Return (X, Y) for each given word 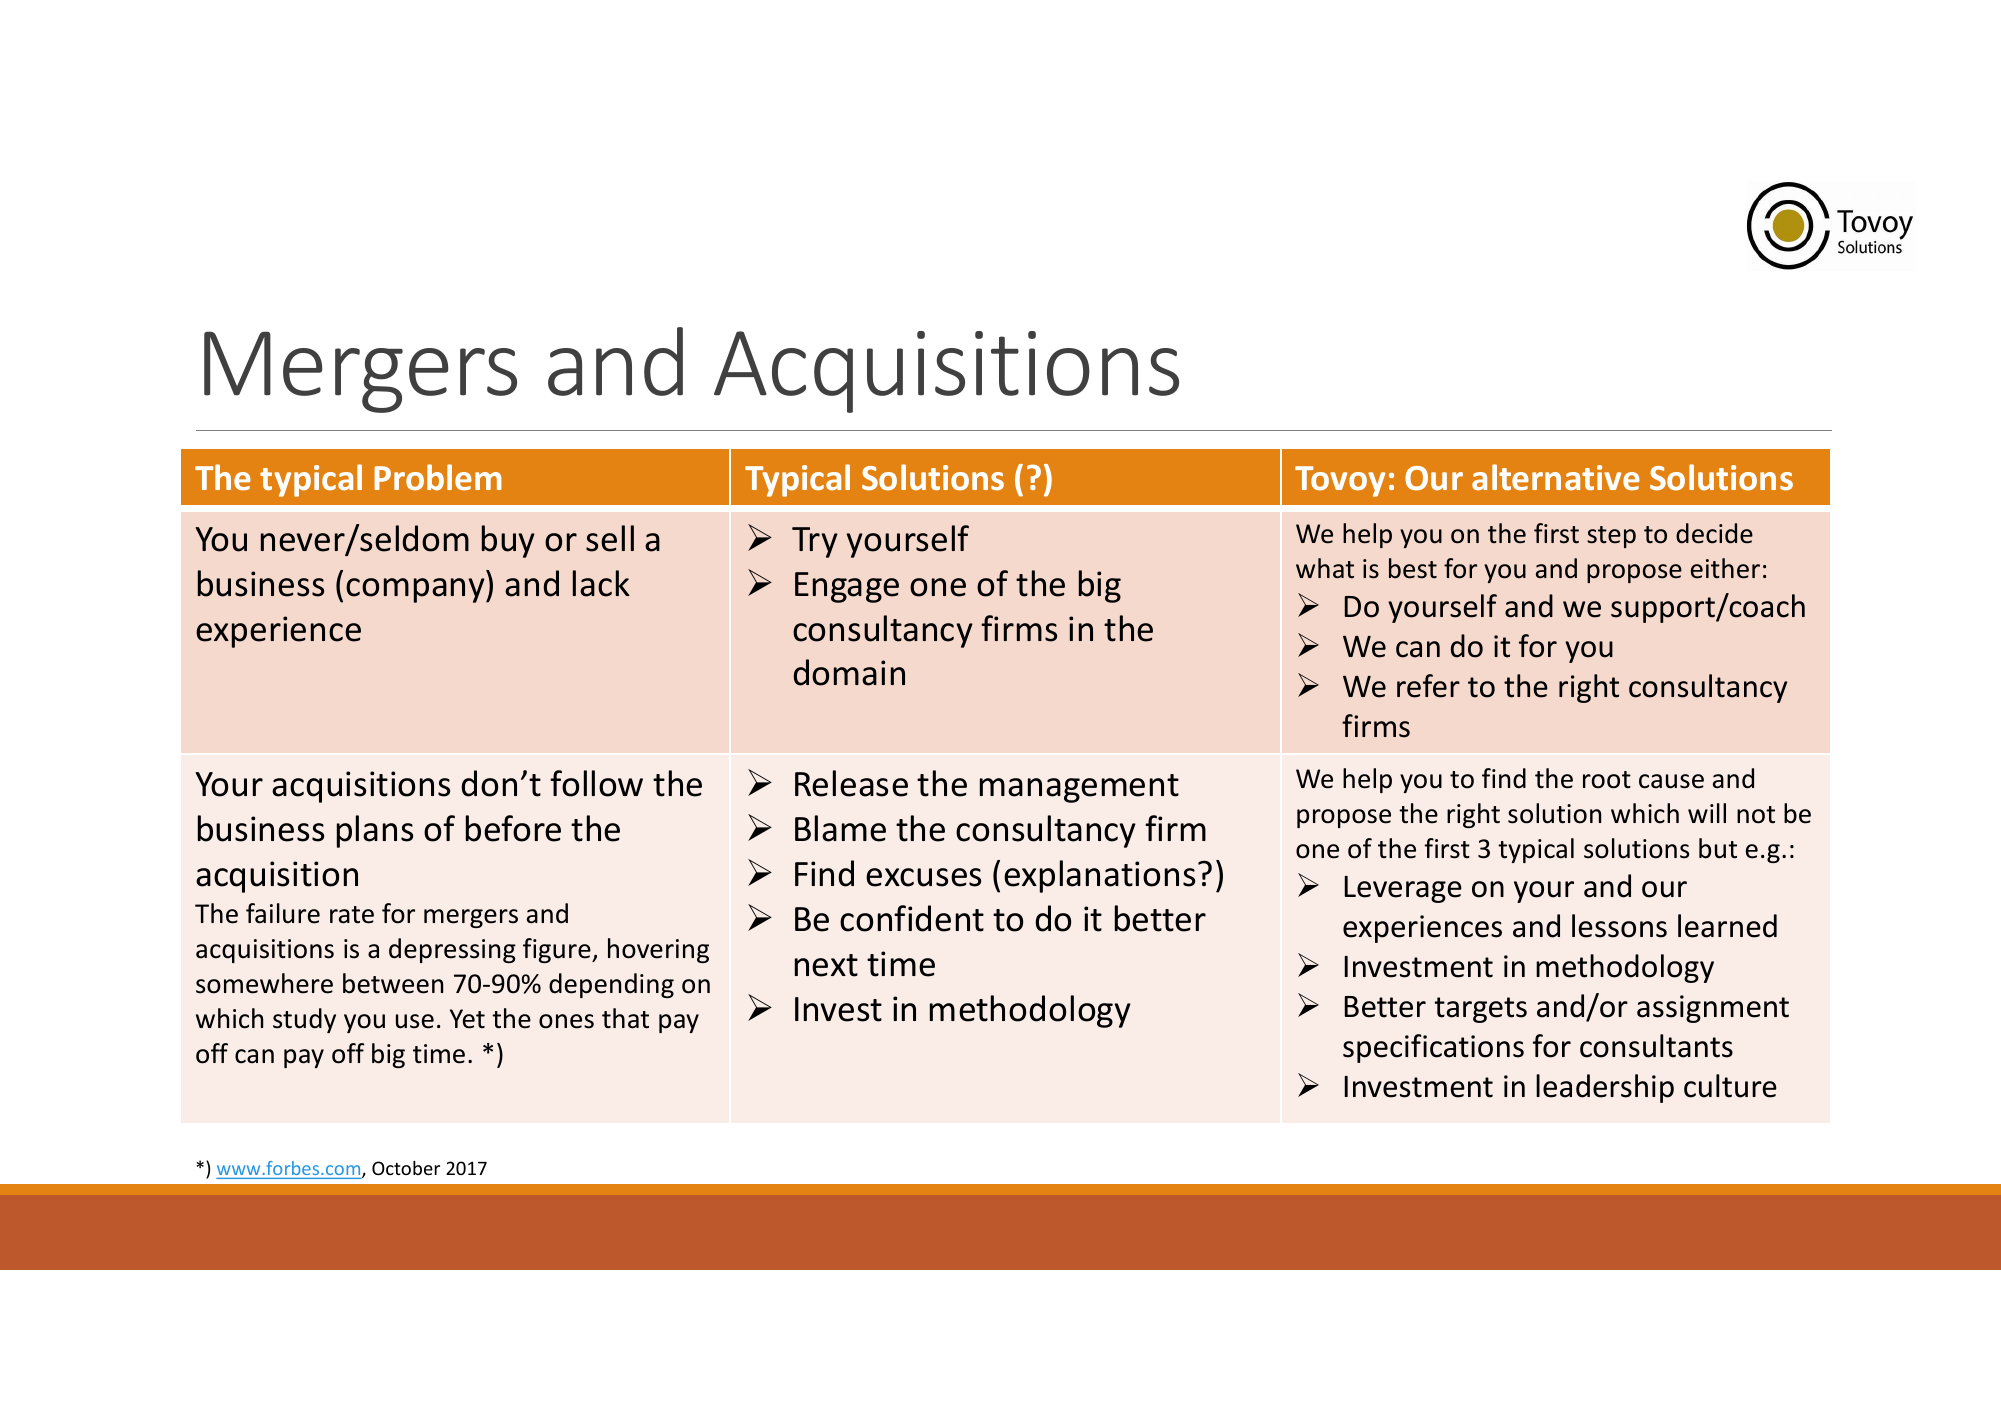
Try (815, 542)
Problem (438, 477)
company (416, 590)
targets (1481, 1010)
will (1707, 813)
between (393, 983)
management (1079, 788)
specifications (1433, 1048)
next (826, 965)
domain (849, 672)
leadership (1605, 1088)
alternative (1556, 477)
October (406, 1168)
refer (1428, 686)
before (513, 828)
